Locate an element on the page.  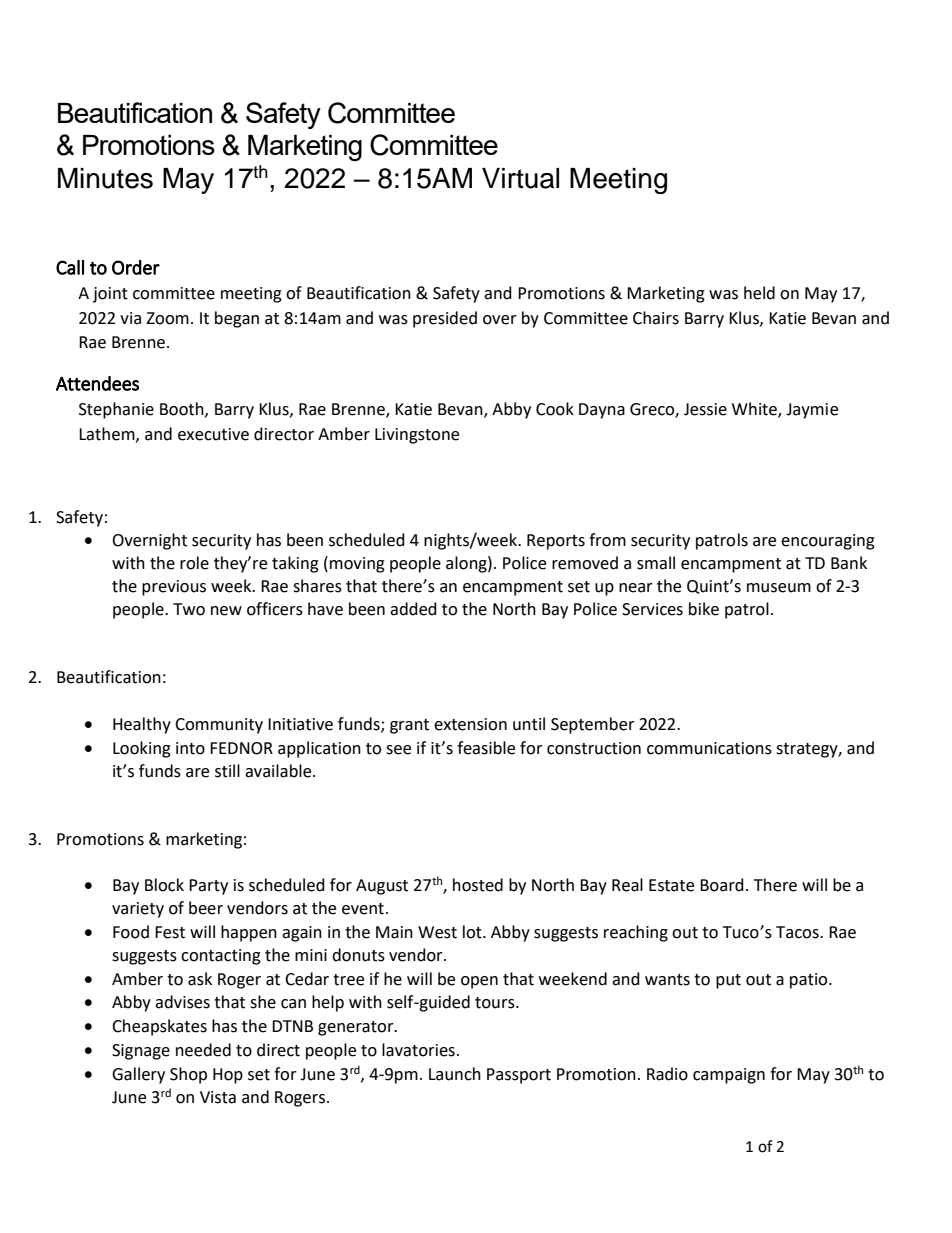
Gallery is located at coordinates (138, 1075).
